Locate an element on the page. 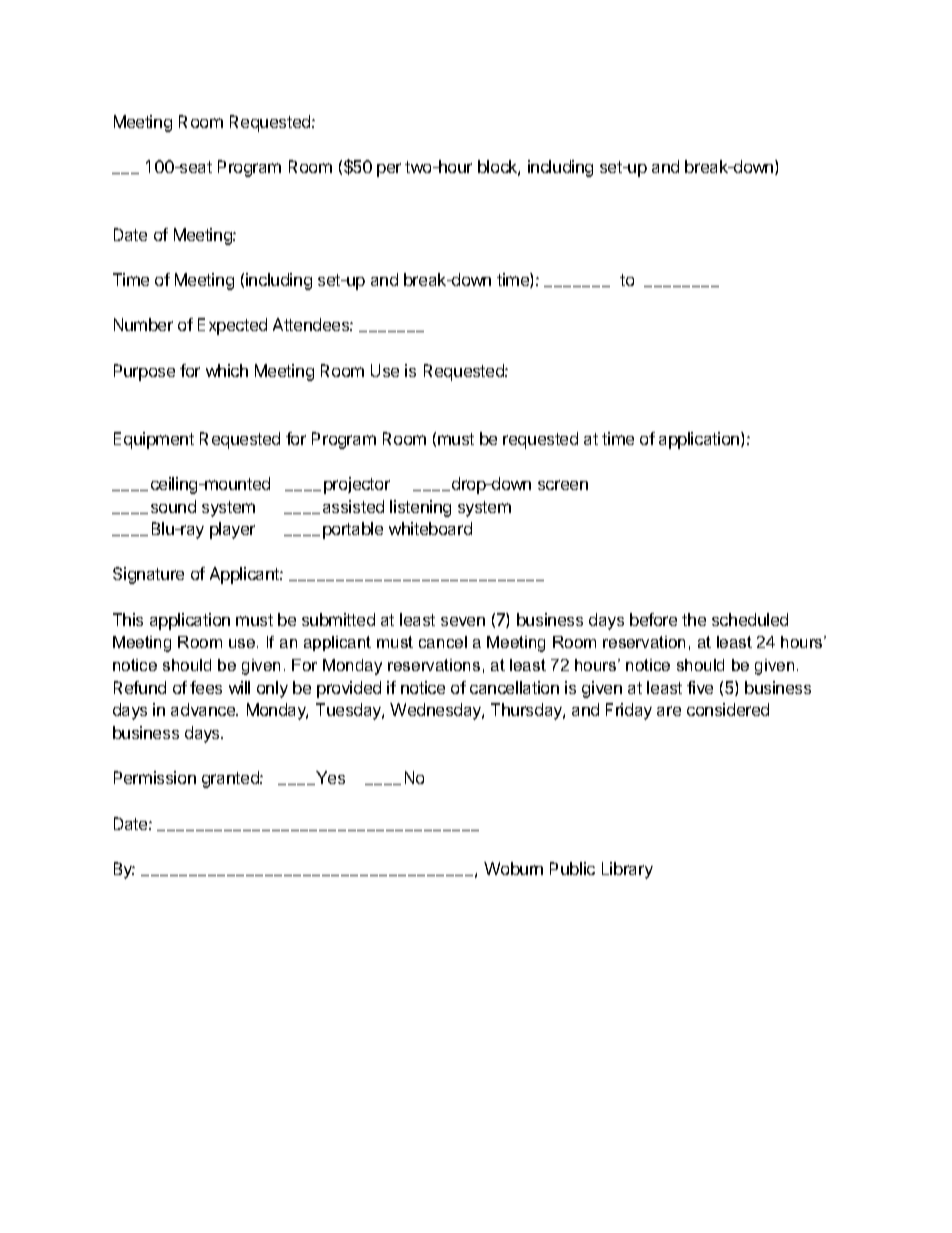 The image size is (952, 1233). whiteboard is located at coordinates (430, 528).
